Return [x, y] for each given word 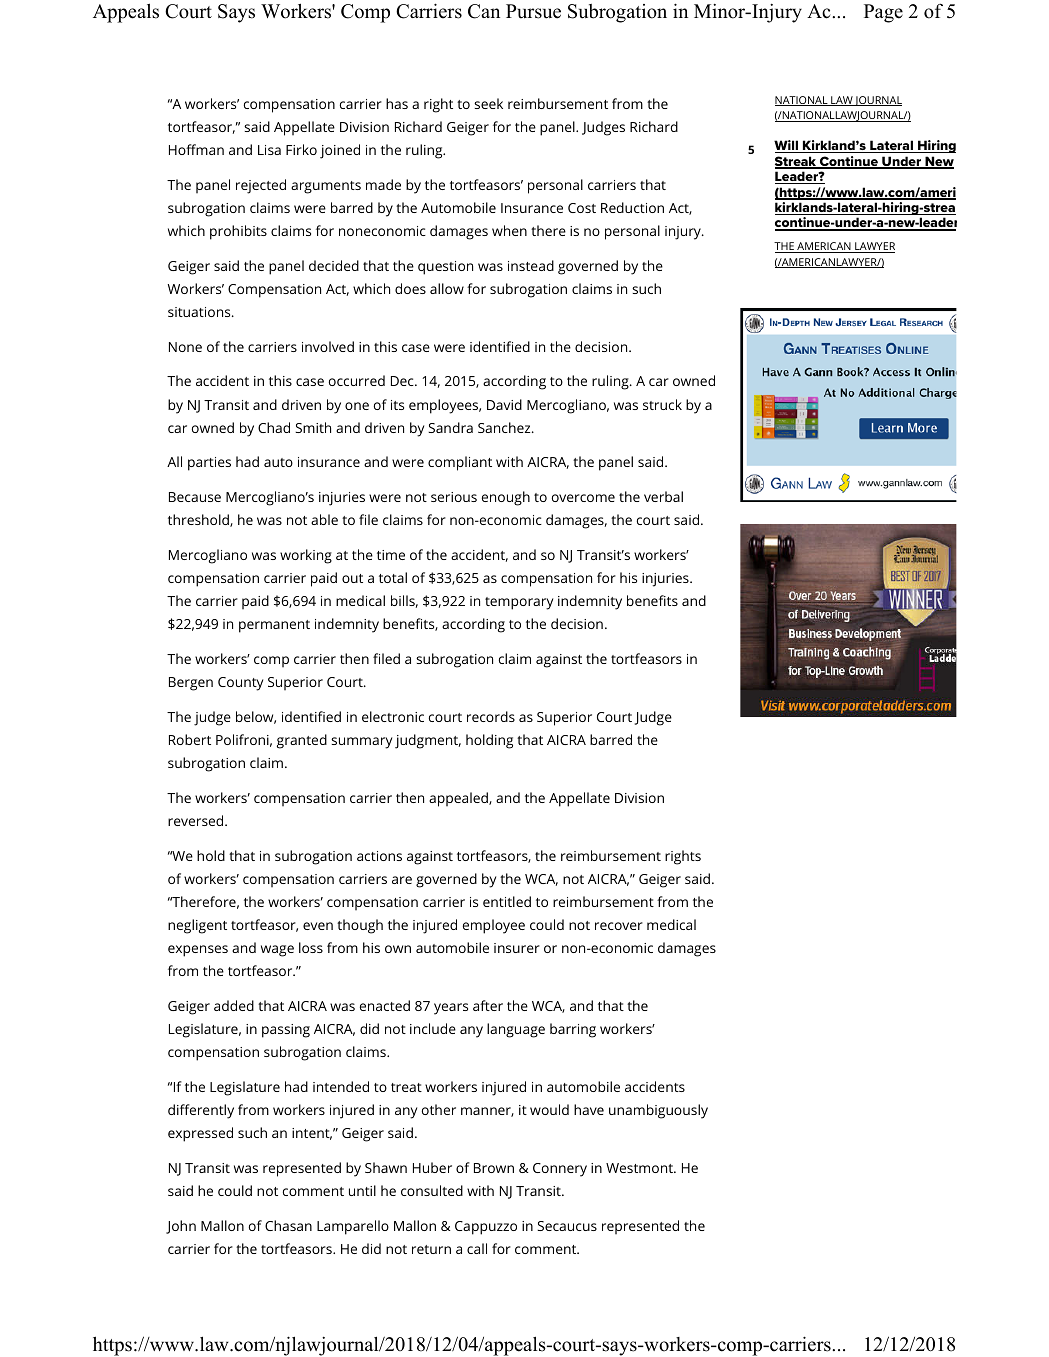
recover [619, 926]
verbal [663, 496]
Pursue [533, 11]
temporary [519, 603]
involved [328, 346]
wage [277, 951]
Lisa [269, 150]
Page [883, 13]
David [504, 404]
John [181, 1227]
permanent [274, 626]
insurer [517, 948]
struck [662, 404]
